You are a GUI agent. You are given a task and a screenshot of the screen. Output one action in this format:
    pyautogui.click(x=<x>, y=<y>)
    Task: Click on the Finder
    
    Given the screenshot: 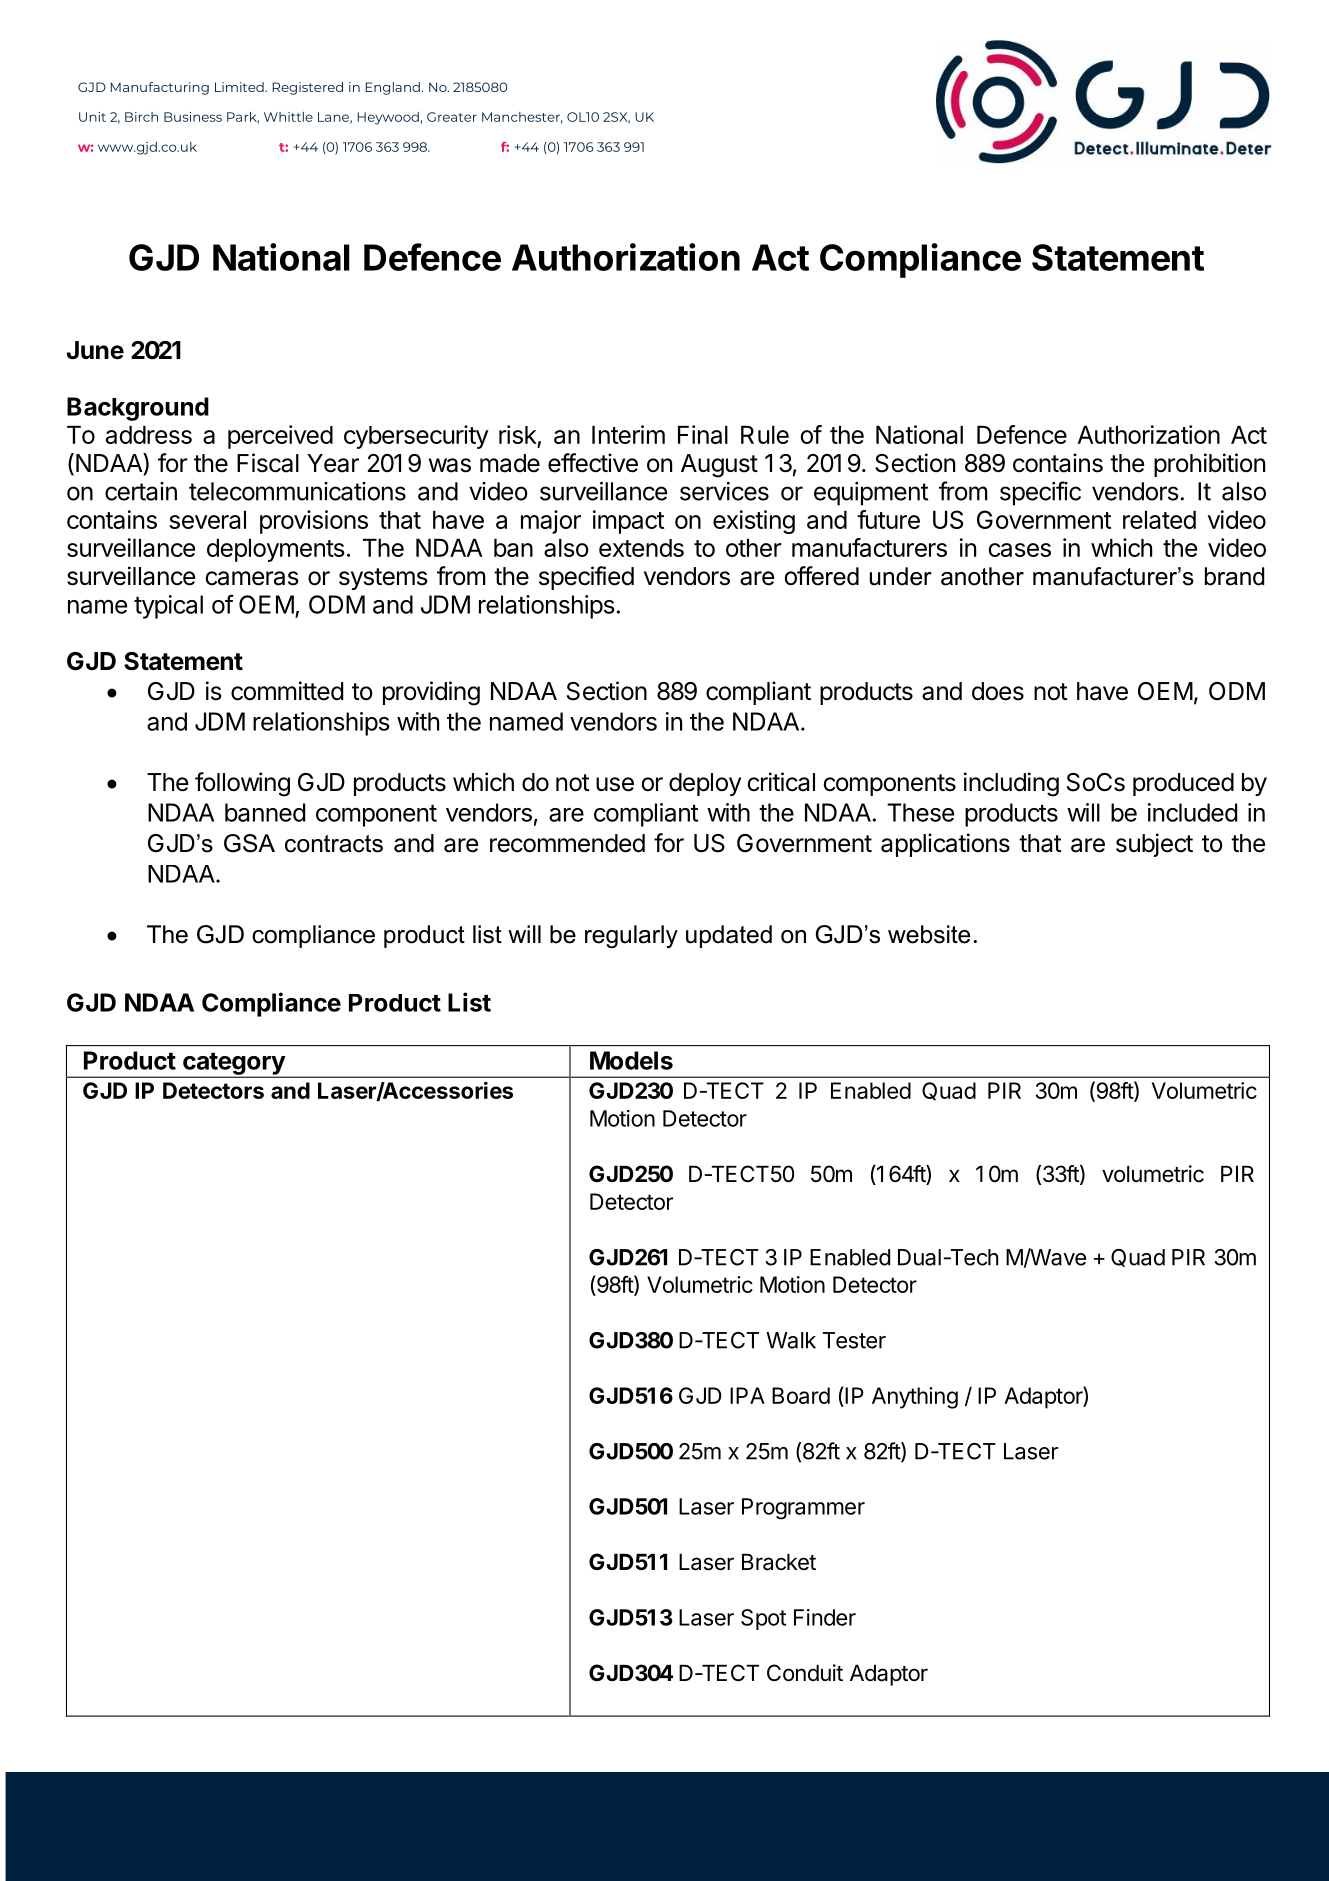 What is the action you would take?
    pyautogui.click(x=825, y=1617)
